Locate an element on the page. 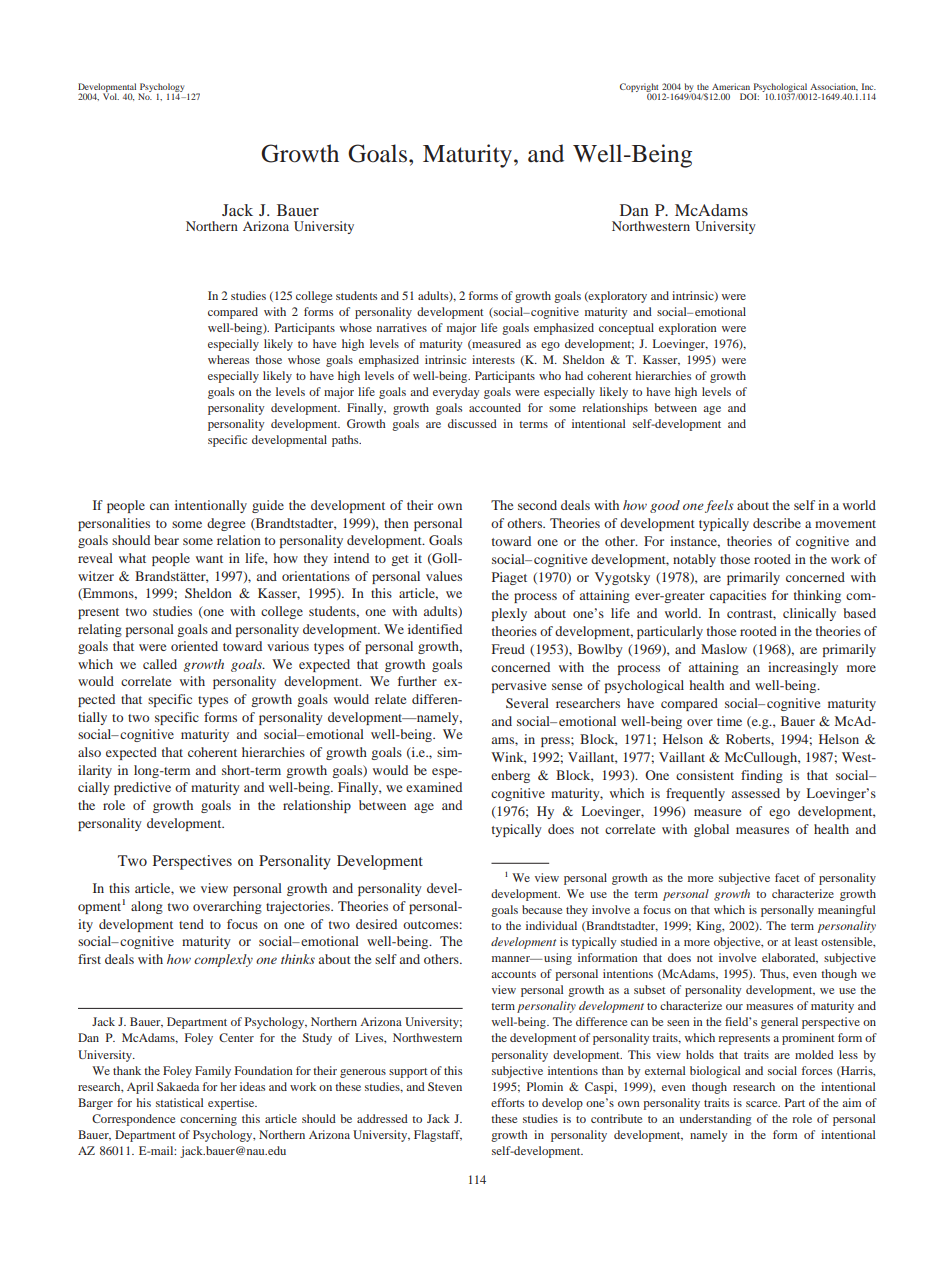  time is located at coordinates (729, 721).
